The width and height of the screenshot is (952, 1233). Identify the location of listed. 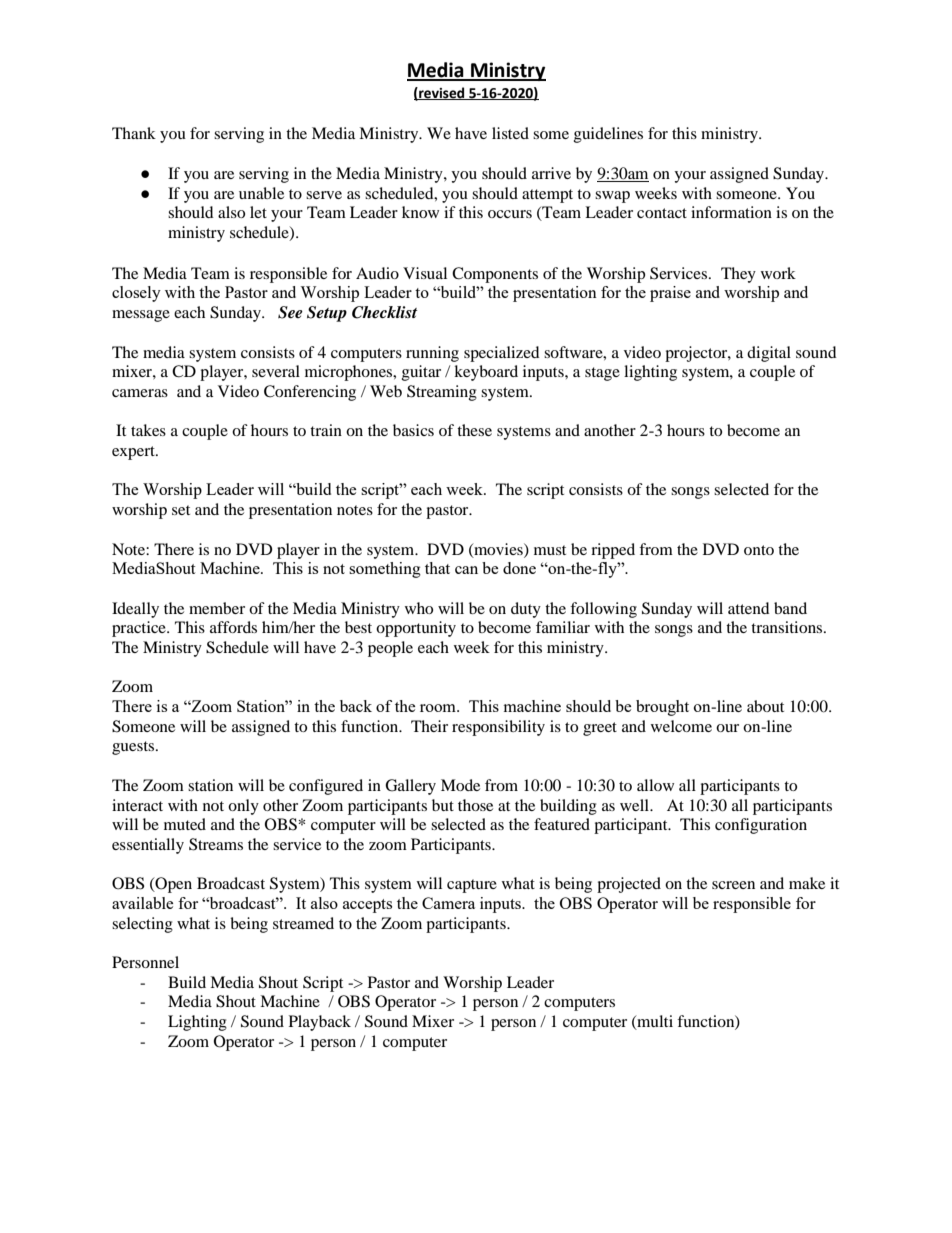
(510, 133).
